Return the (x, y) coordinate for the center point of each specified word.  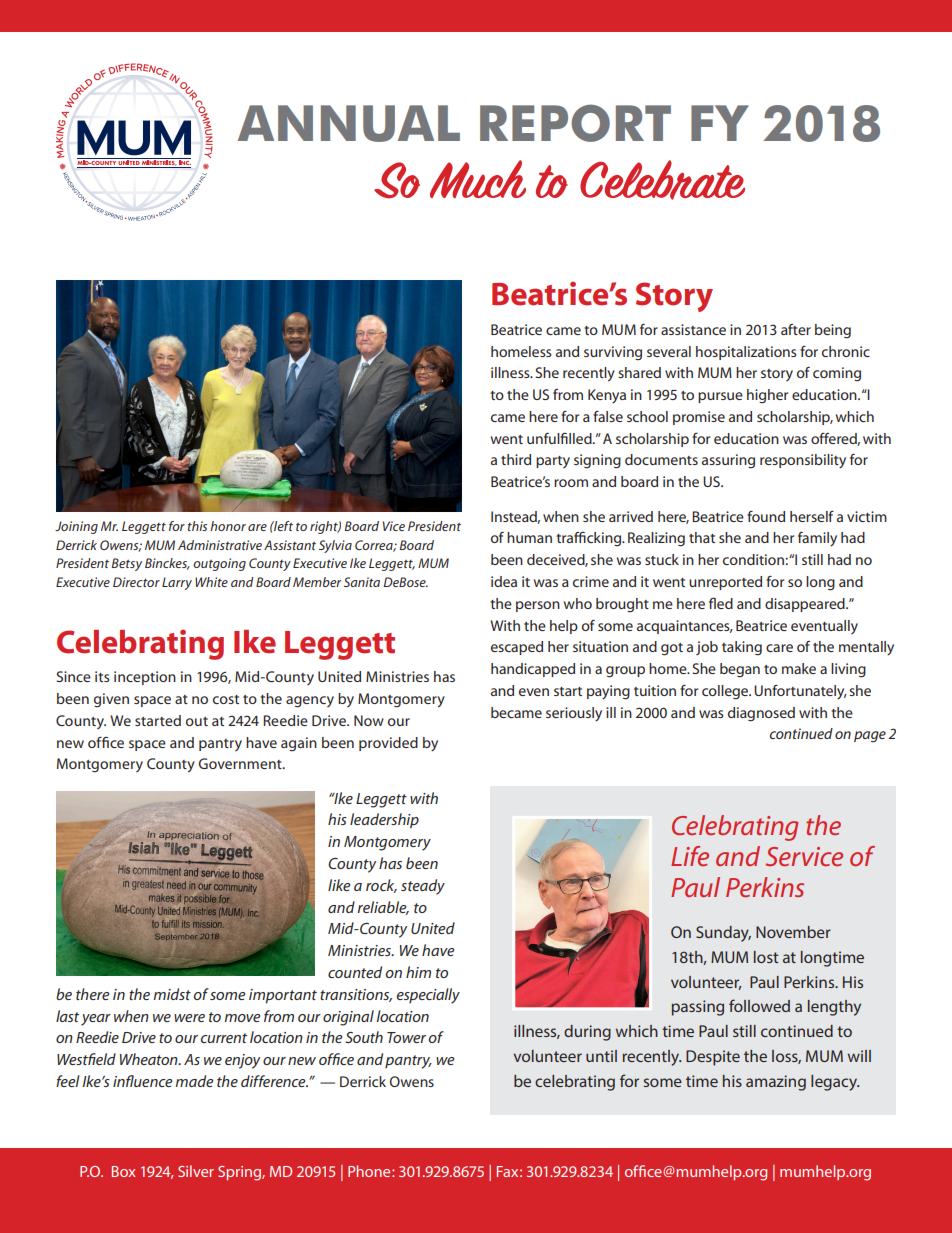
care (779, 648)
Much (478, 179)
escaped (517, 648)
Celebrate (662, 180)
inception (145, 678)
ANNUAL (349, 123)
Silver (196, 1171)
